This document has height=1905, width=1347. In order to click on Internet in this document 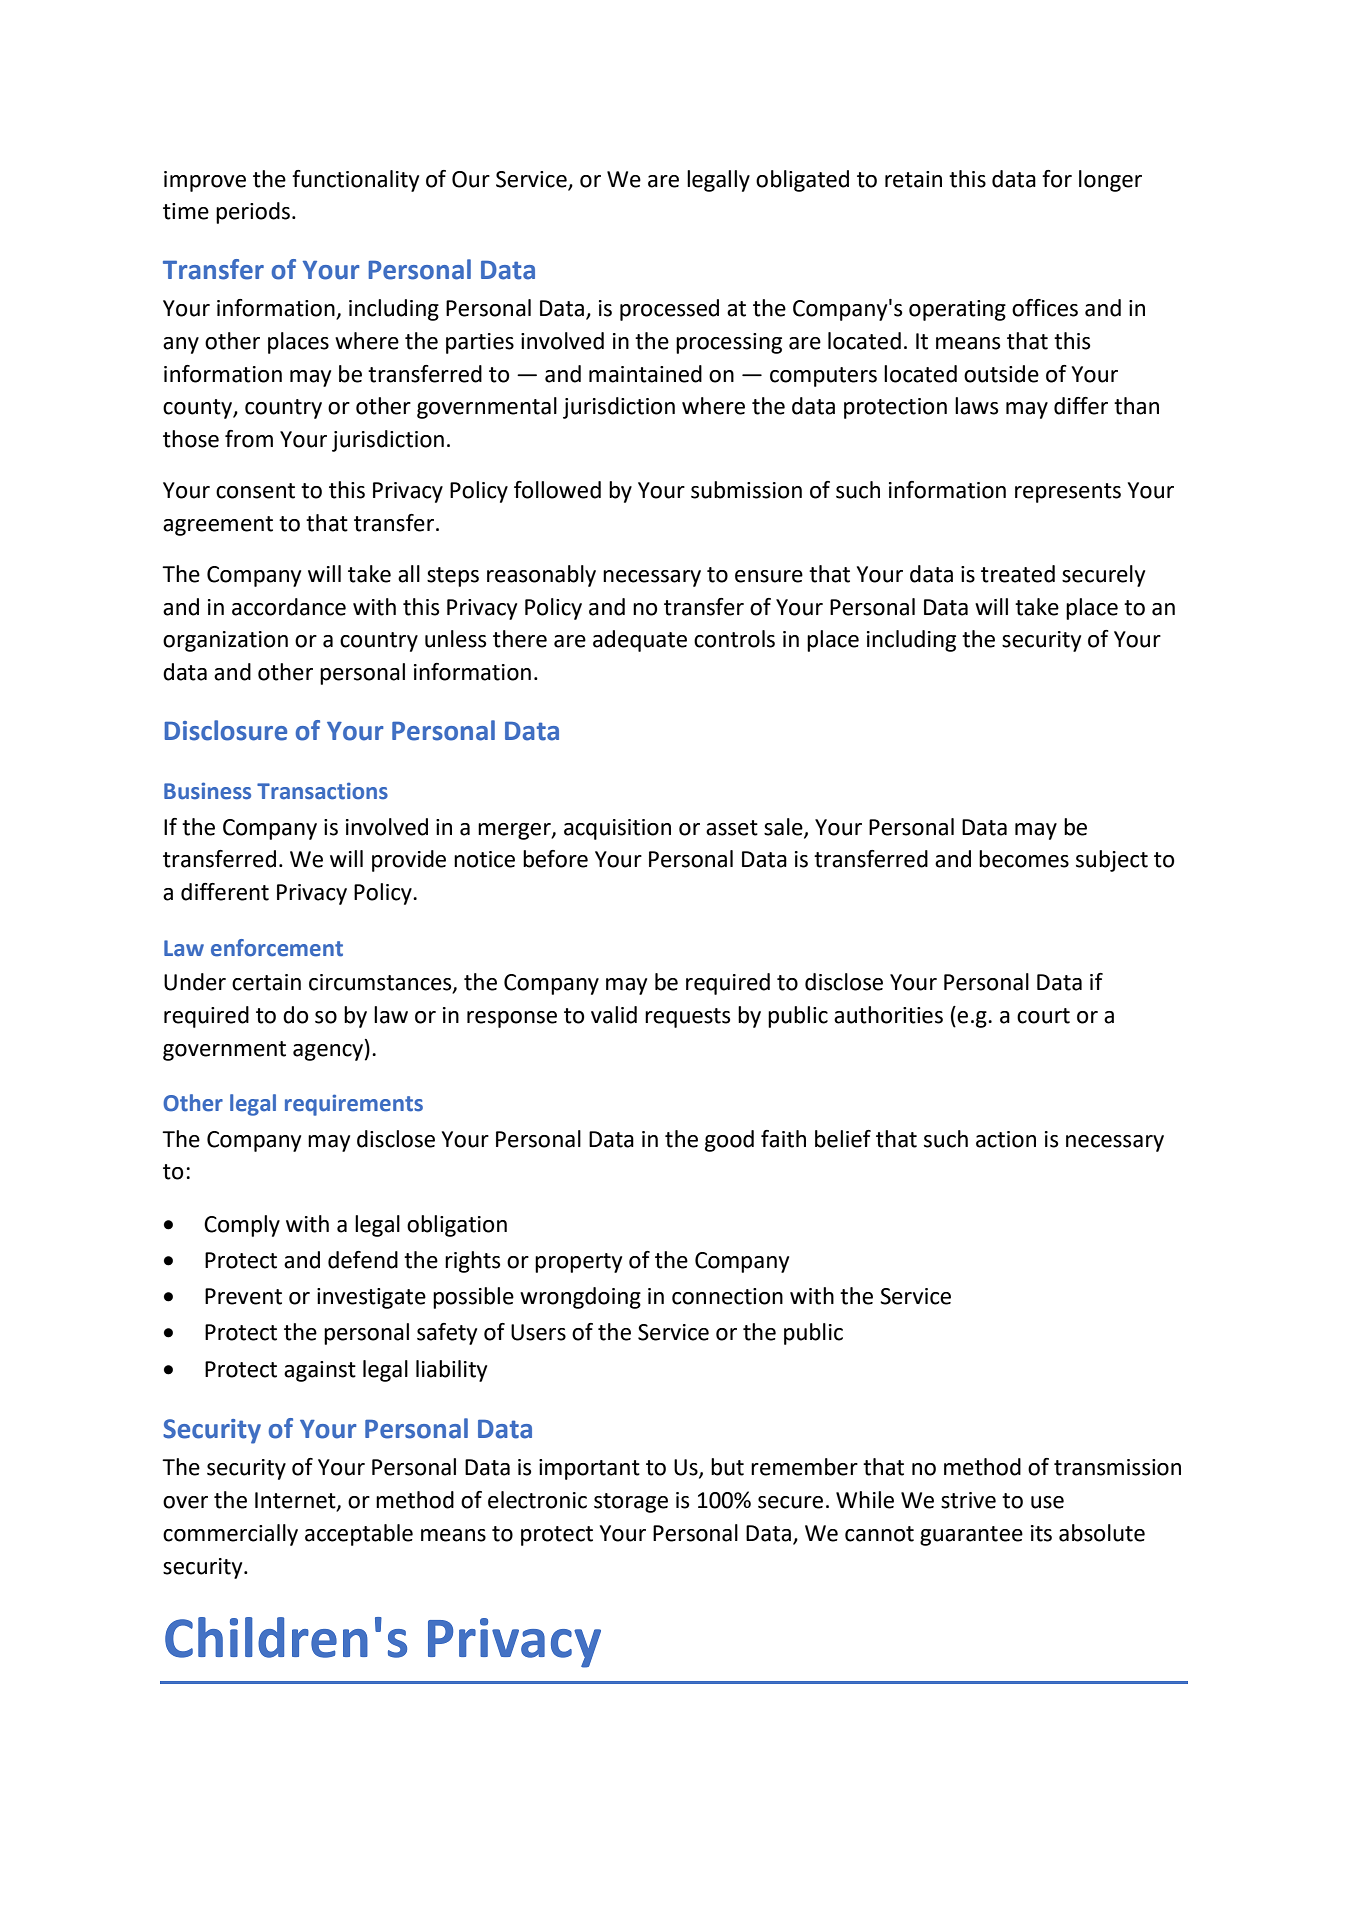, I will do `click(296, 1501)`.
